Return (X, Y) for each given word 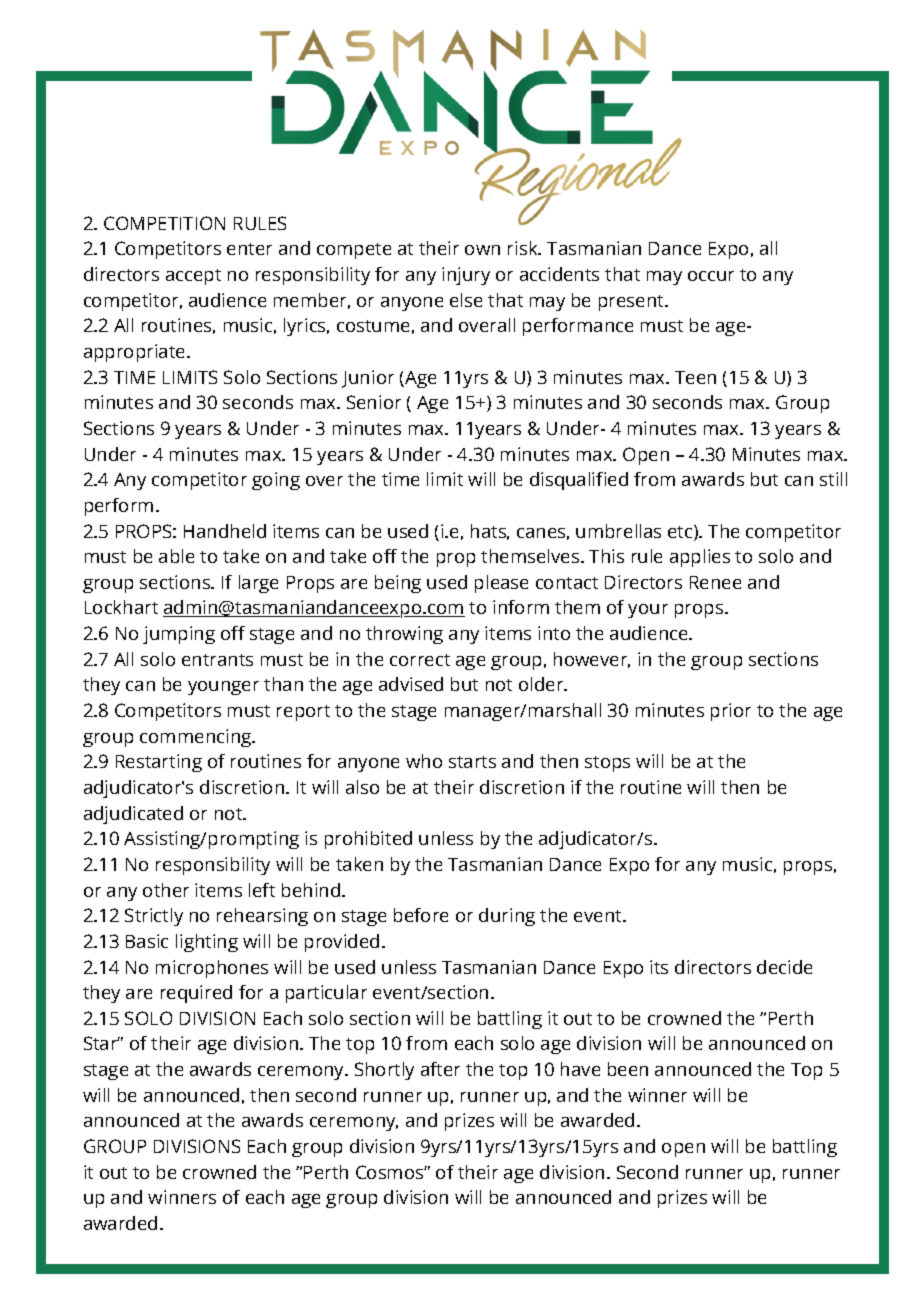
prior (731, 712)
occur (711, 276)
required (196, 994)
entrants (217, 660)
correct (420, 660)
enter (249, 249)
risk (524, 248)
